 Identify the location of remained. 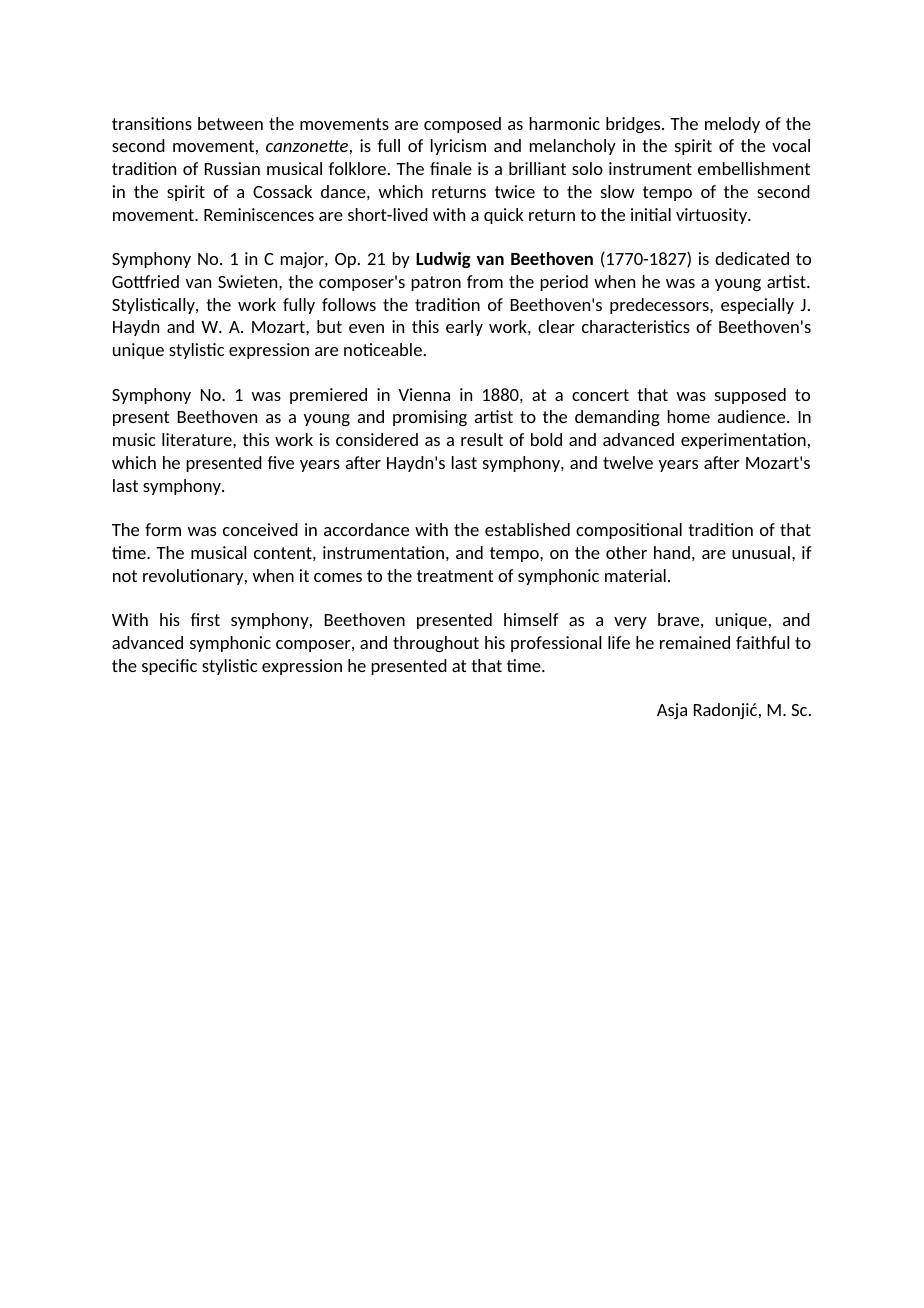
(695, 642).
